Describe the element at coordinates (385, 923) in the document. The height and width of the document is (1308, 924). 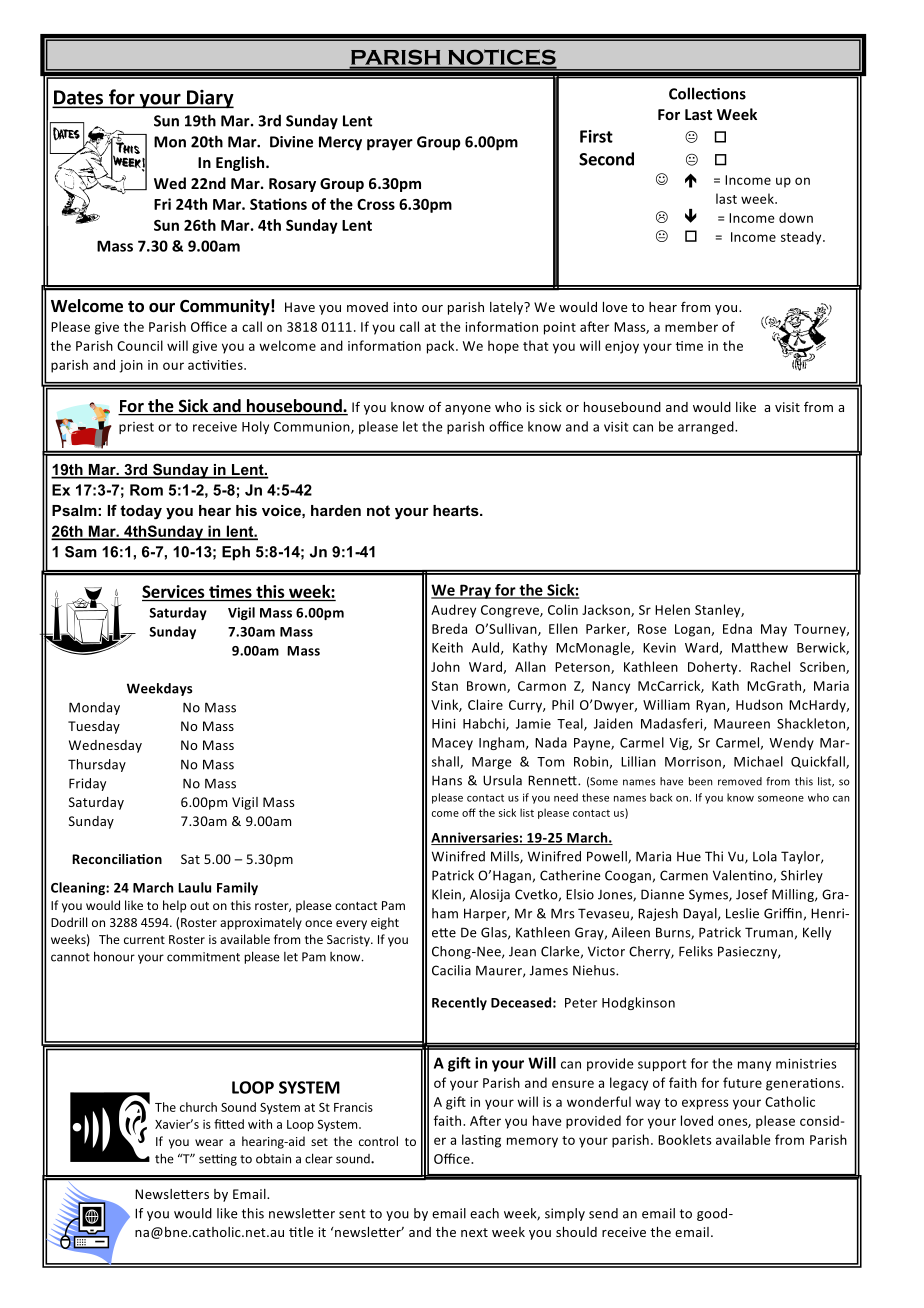
I see `eight` at that location.
